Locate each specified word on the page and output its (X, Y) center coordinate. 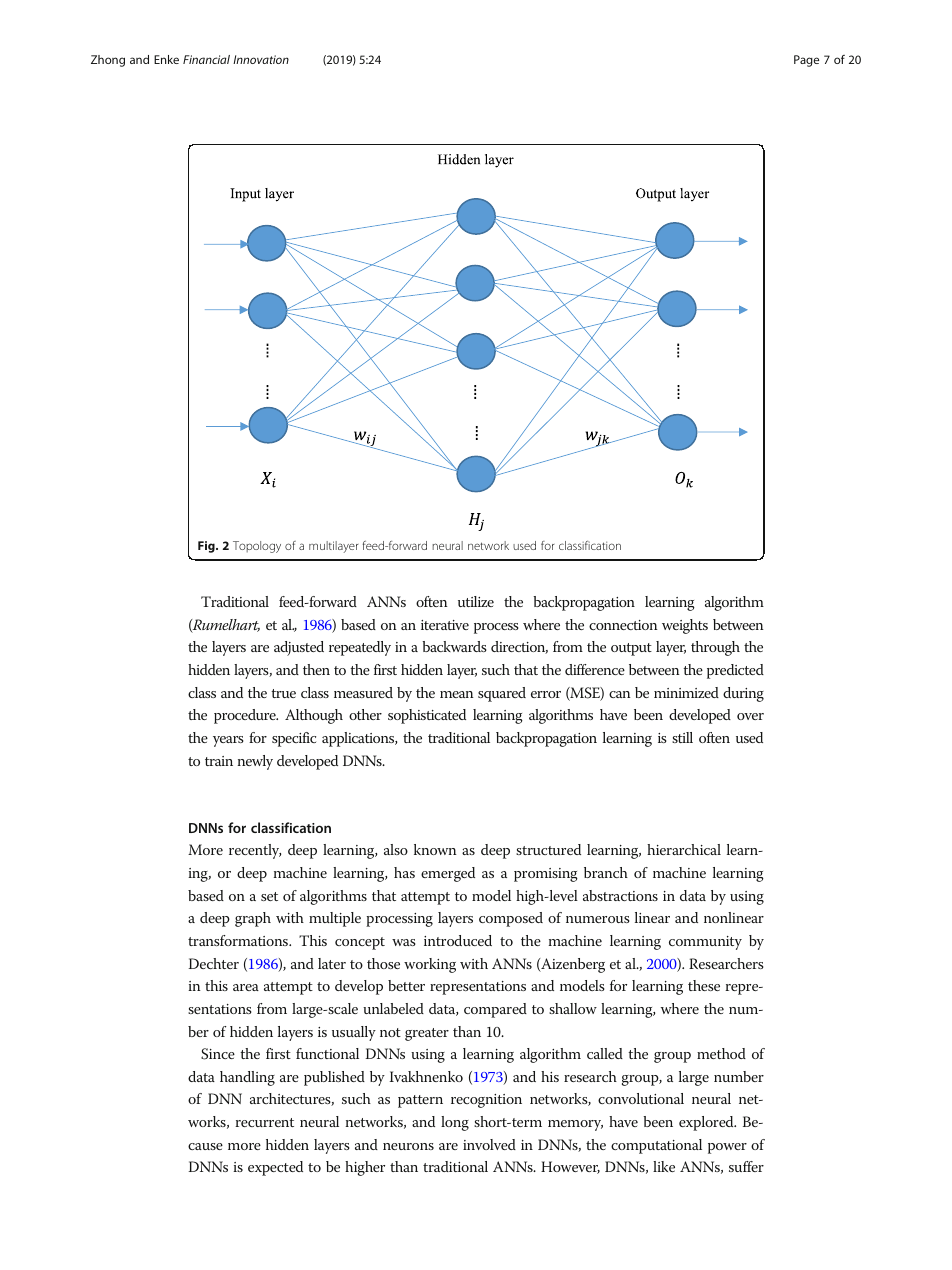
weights (685, 626)
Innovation (261, 59)
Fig (207, 547)
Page (806, 61)
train (219, 761)
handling (247, 1078)
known (435, 849)
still (682, 737)
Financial (206, 59)
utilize (476, 601)
